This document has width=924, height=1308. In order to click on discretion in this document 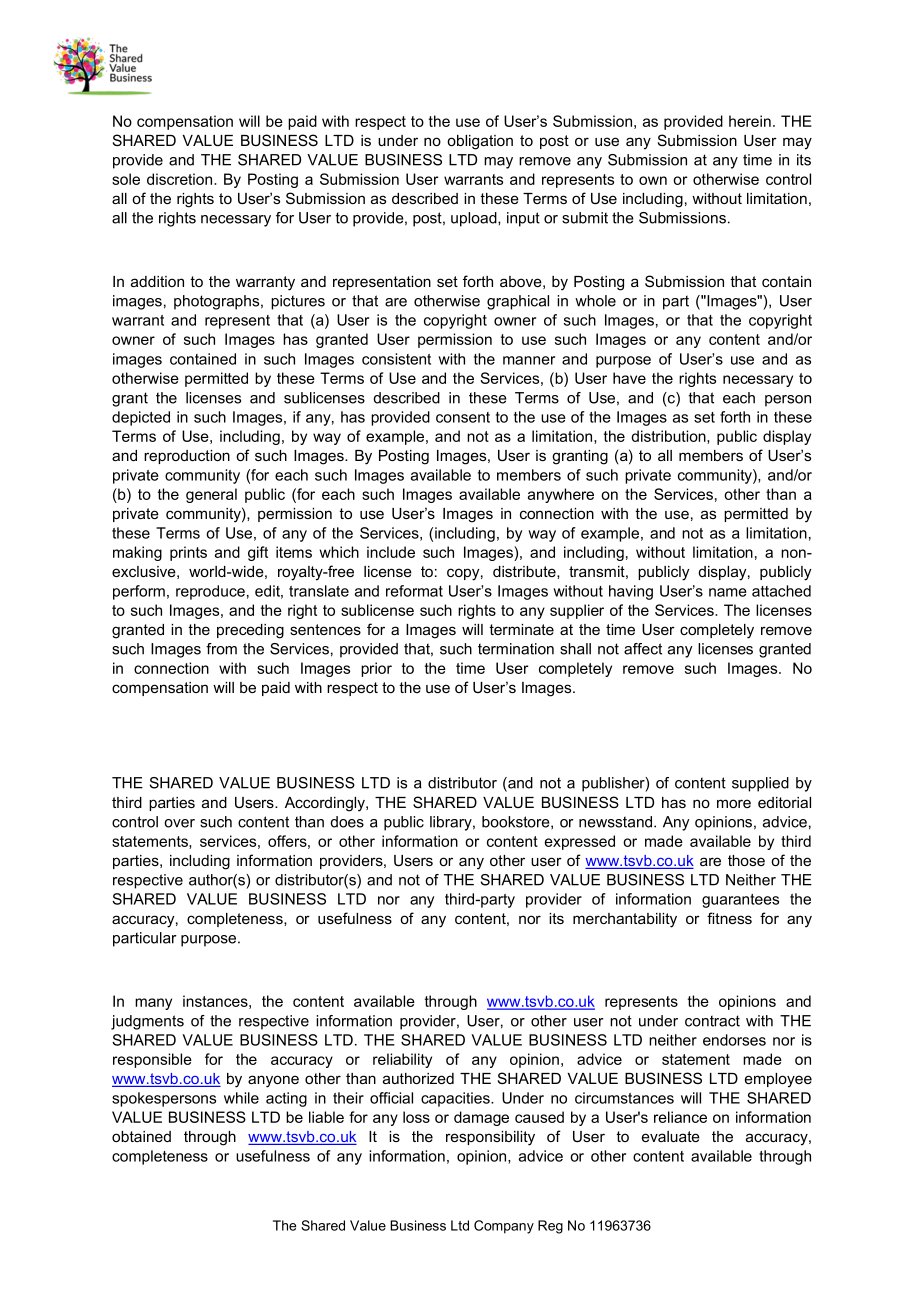, I will do `click(181, 179)`.
